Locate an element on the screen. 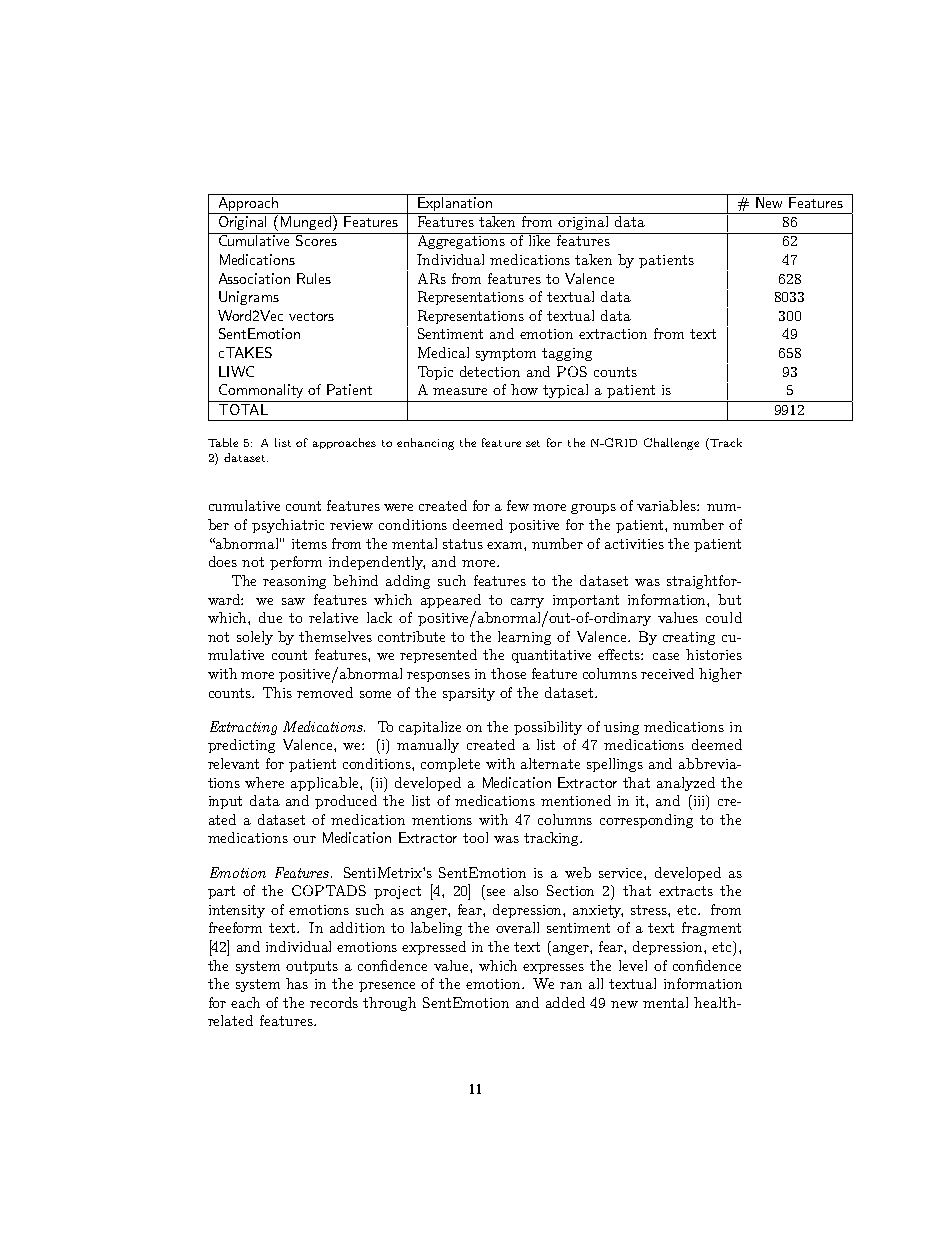 This screenshot has width=952, height=1233. appeared is located at coordinates (451, 601).
